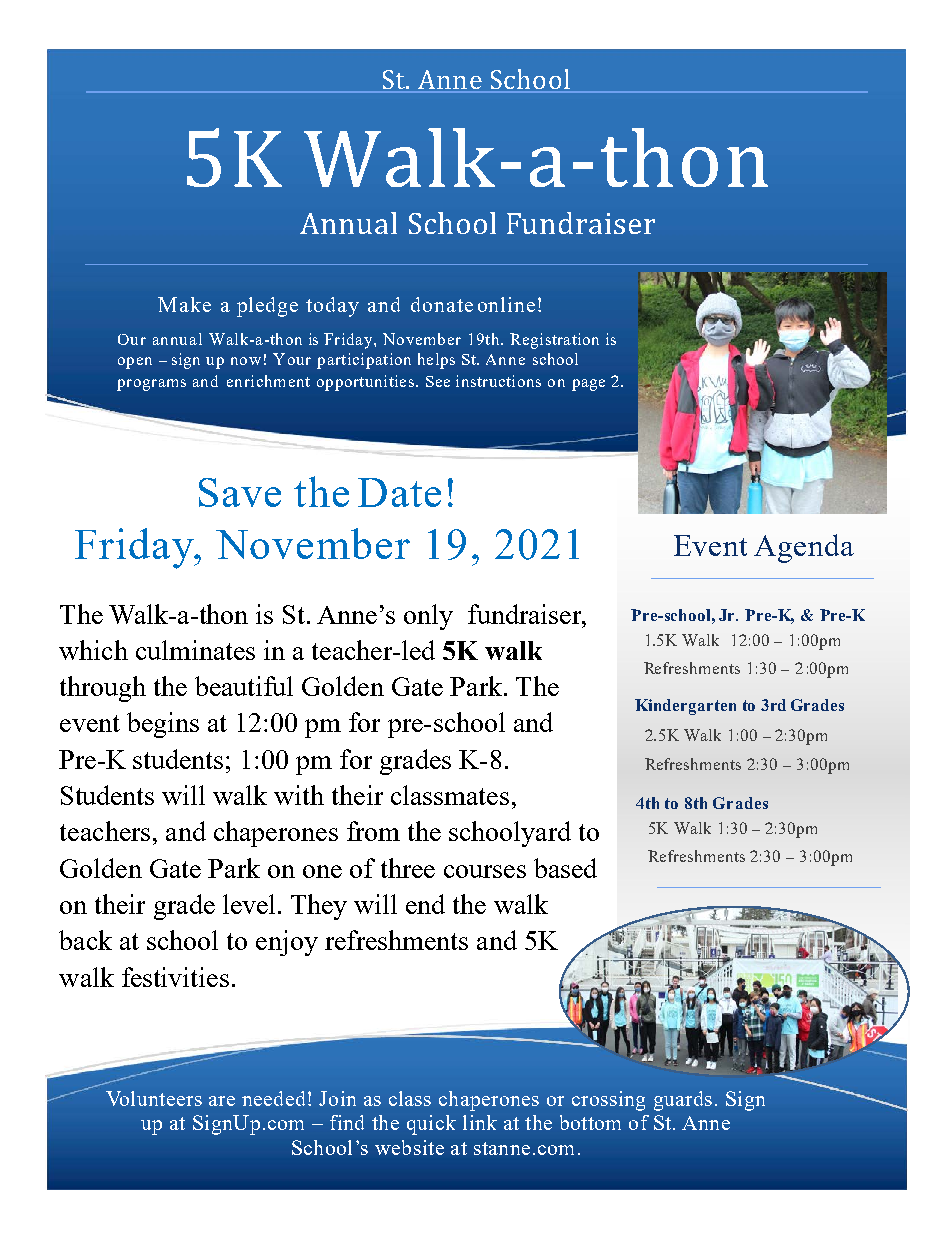 This image has width=952, height=1233. I want to click on Make, so click(184, 304).
